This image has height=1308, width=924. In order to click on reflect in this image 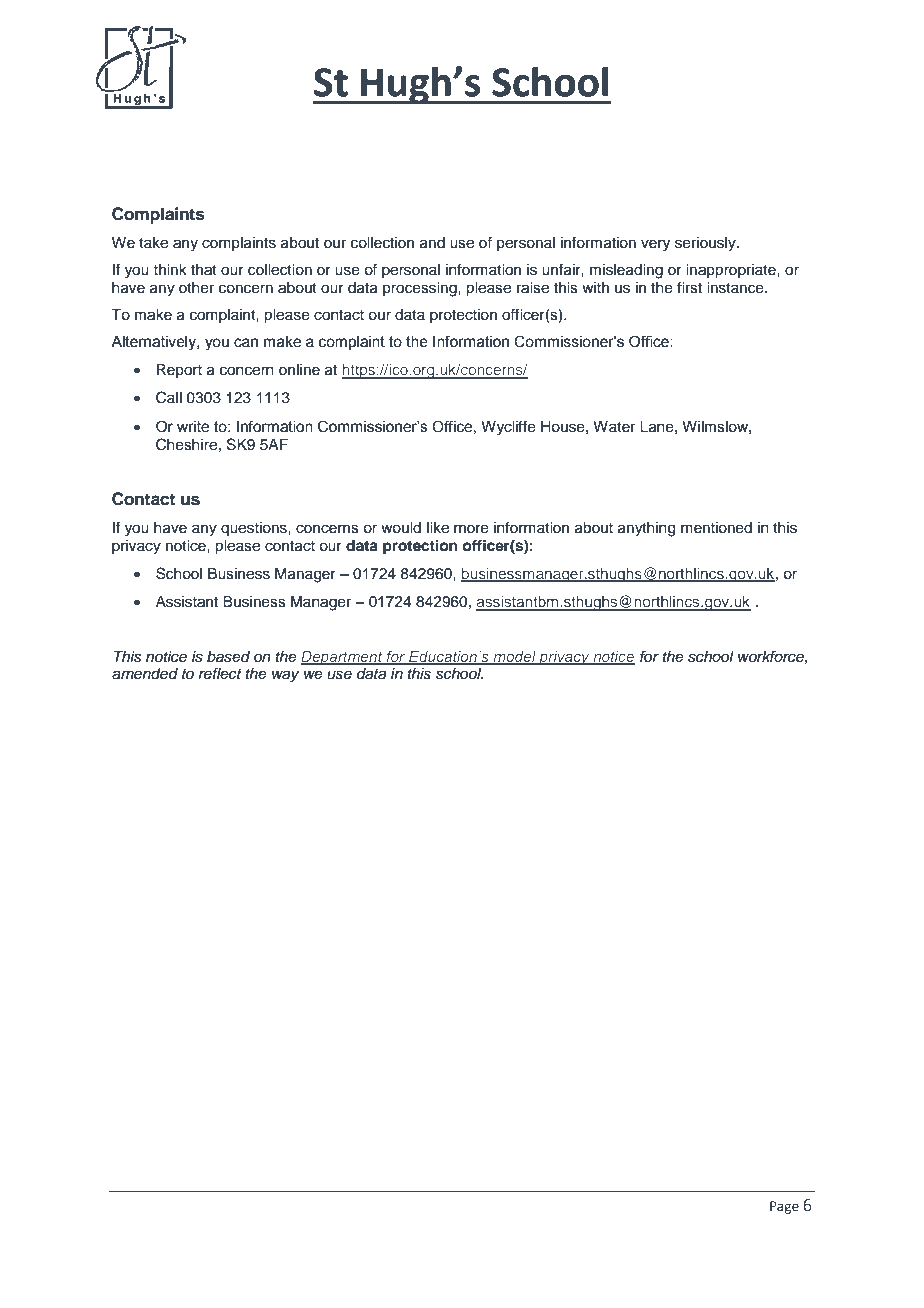, I will do `click(220, 673)`.
